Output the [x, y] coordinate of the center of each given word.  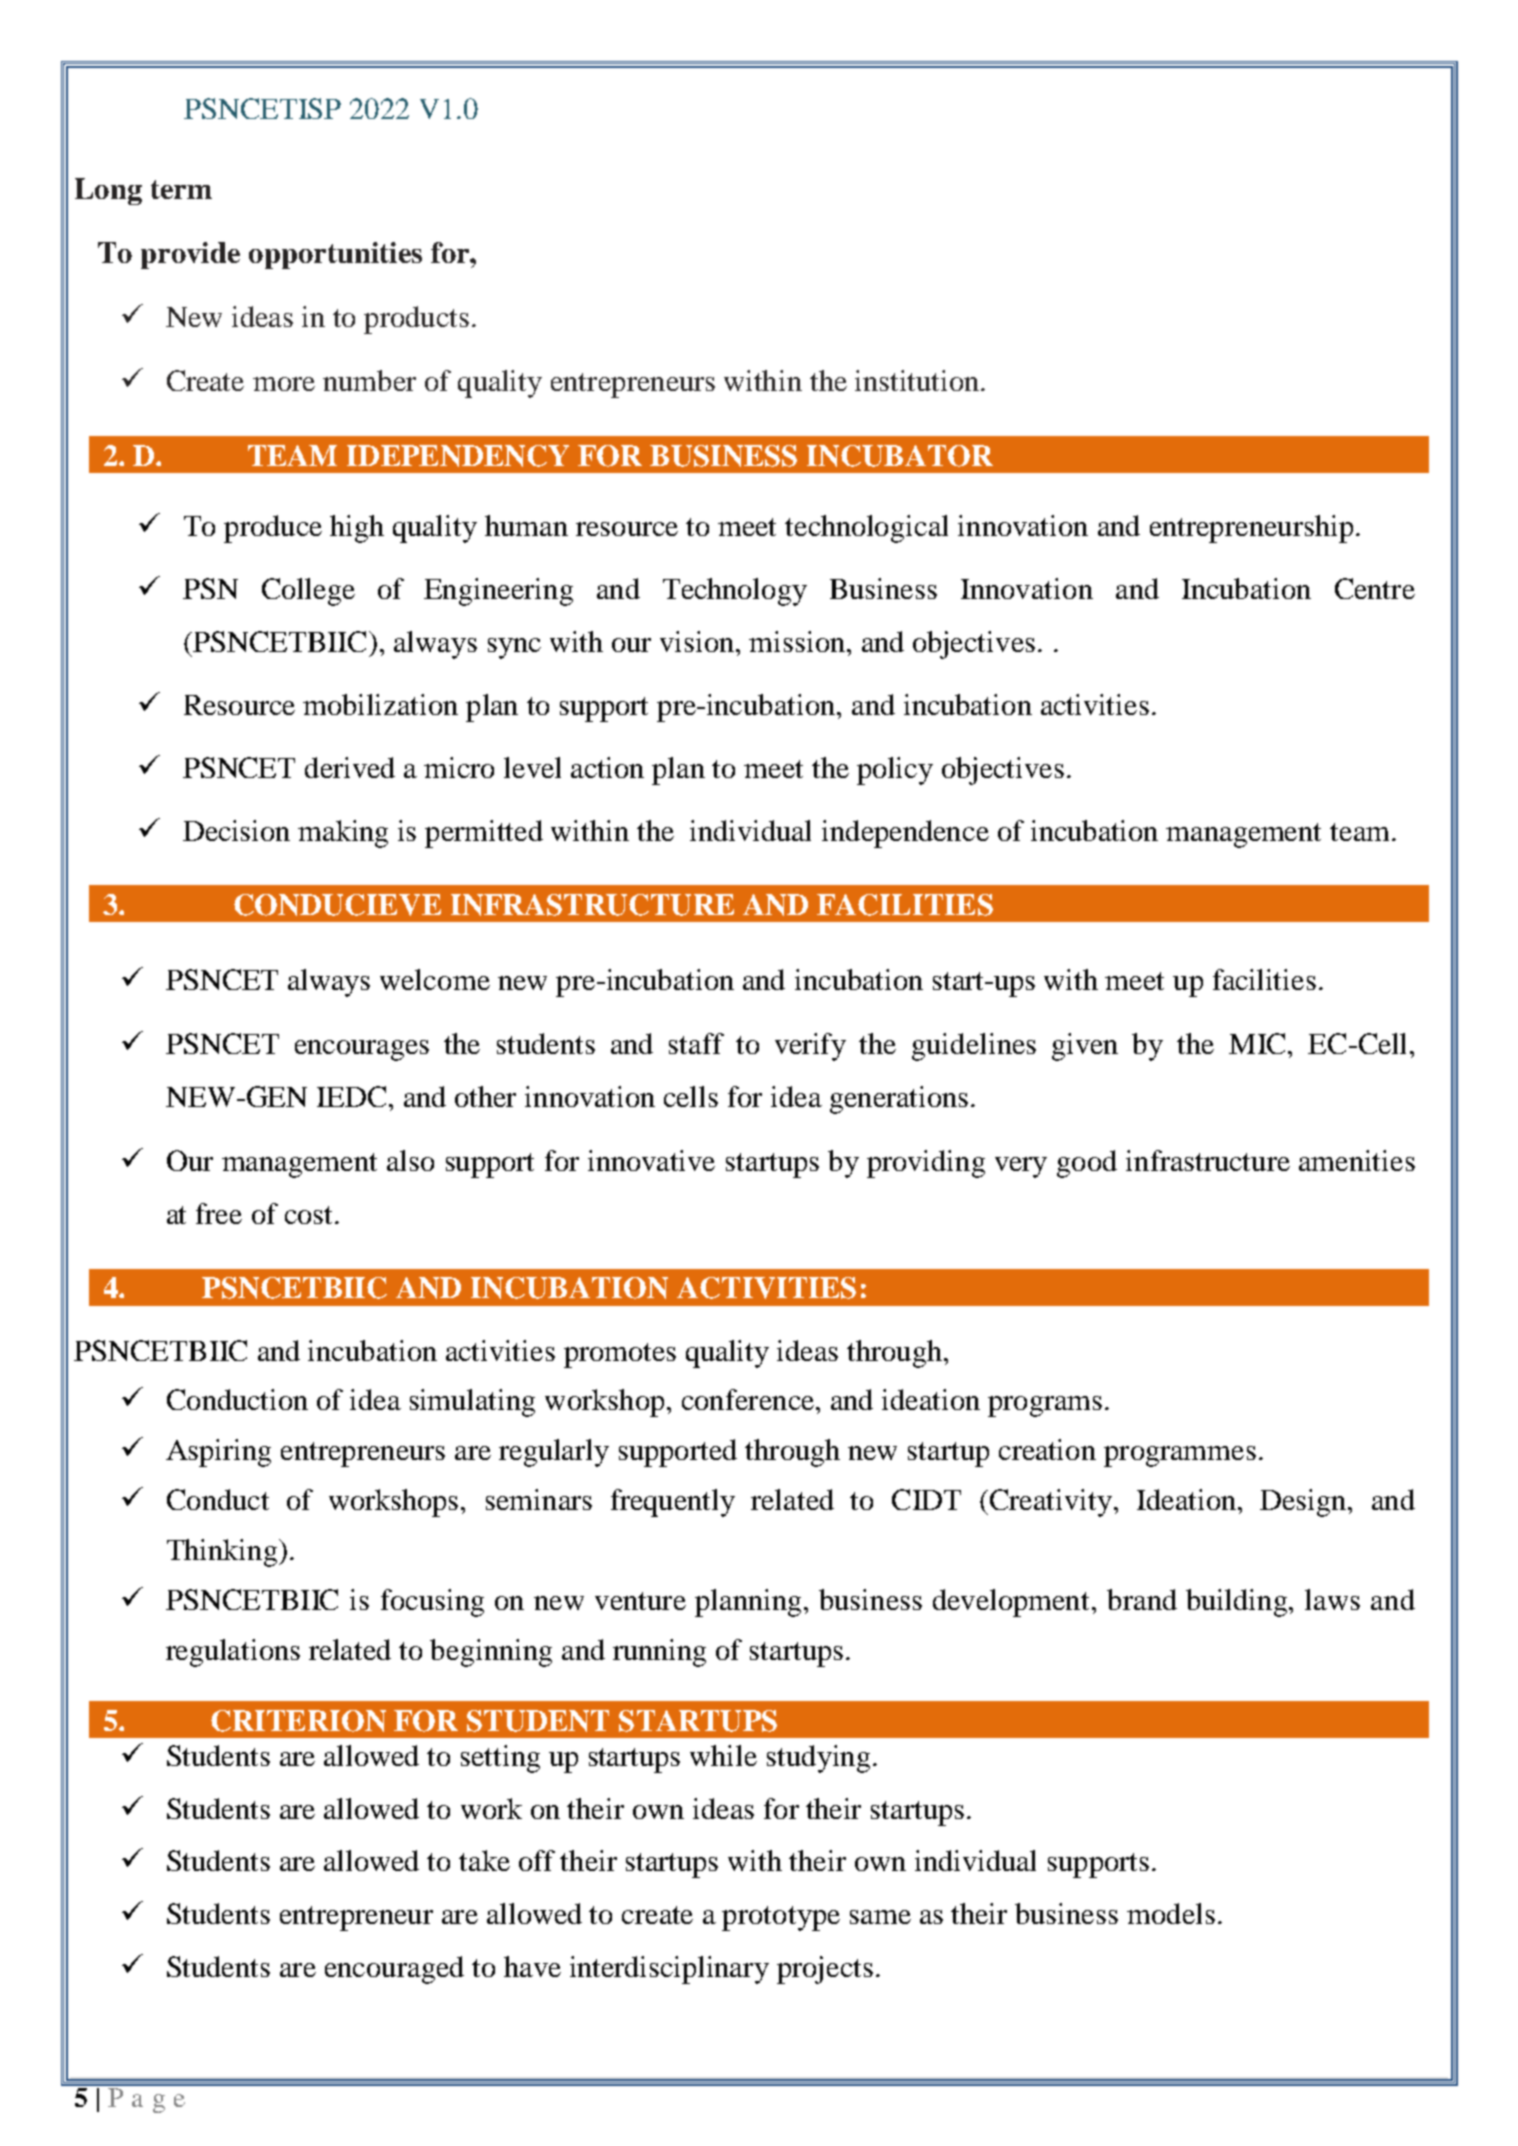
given [1085, 1047]
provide [190, 255]
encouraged [394, 1970]
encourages [362, 1050]
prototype [781, 1918]
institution [918, 380]
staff [696, 1043]
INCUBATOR [900, 456]
